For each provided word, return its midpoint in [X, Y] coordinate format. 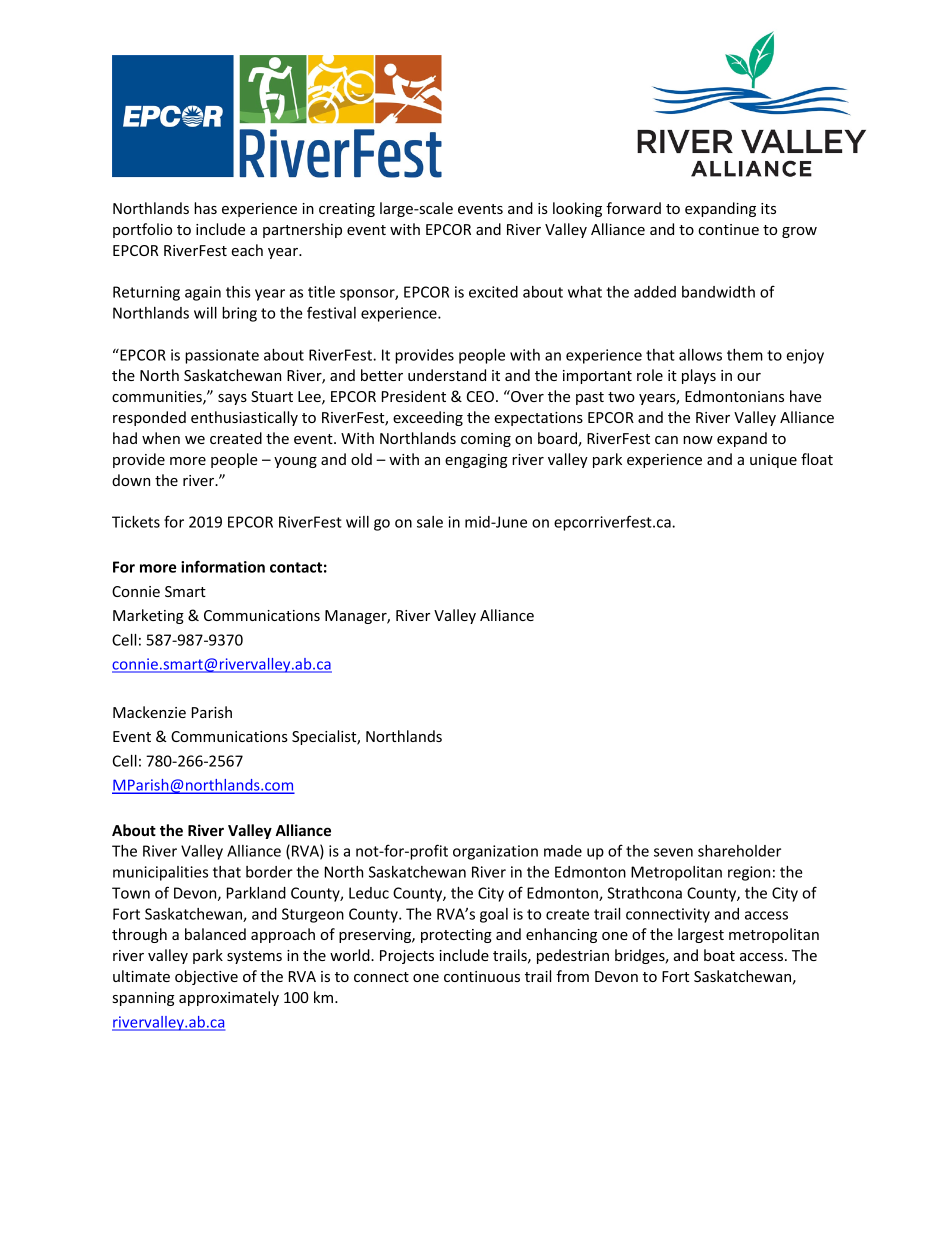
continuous [482, 976]
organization [495, 852]
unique [773, 461]
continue [728, 229]
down [131, 480]
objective [206, 977]
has [205, 208]
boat [719, 955]
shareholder [739, 851]
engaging [476, 461]
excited [493, 292]
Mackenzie [149, 712]
